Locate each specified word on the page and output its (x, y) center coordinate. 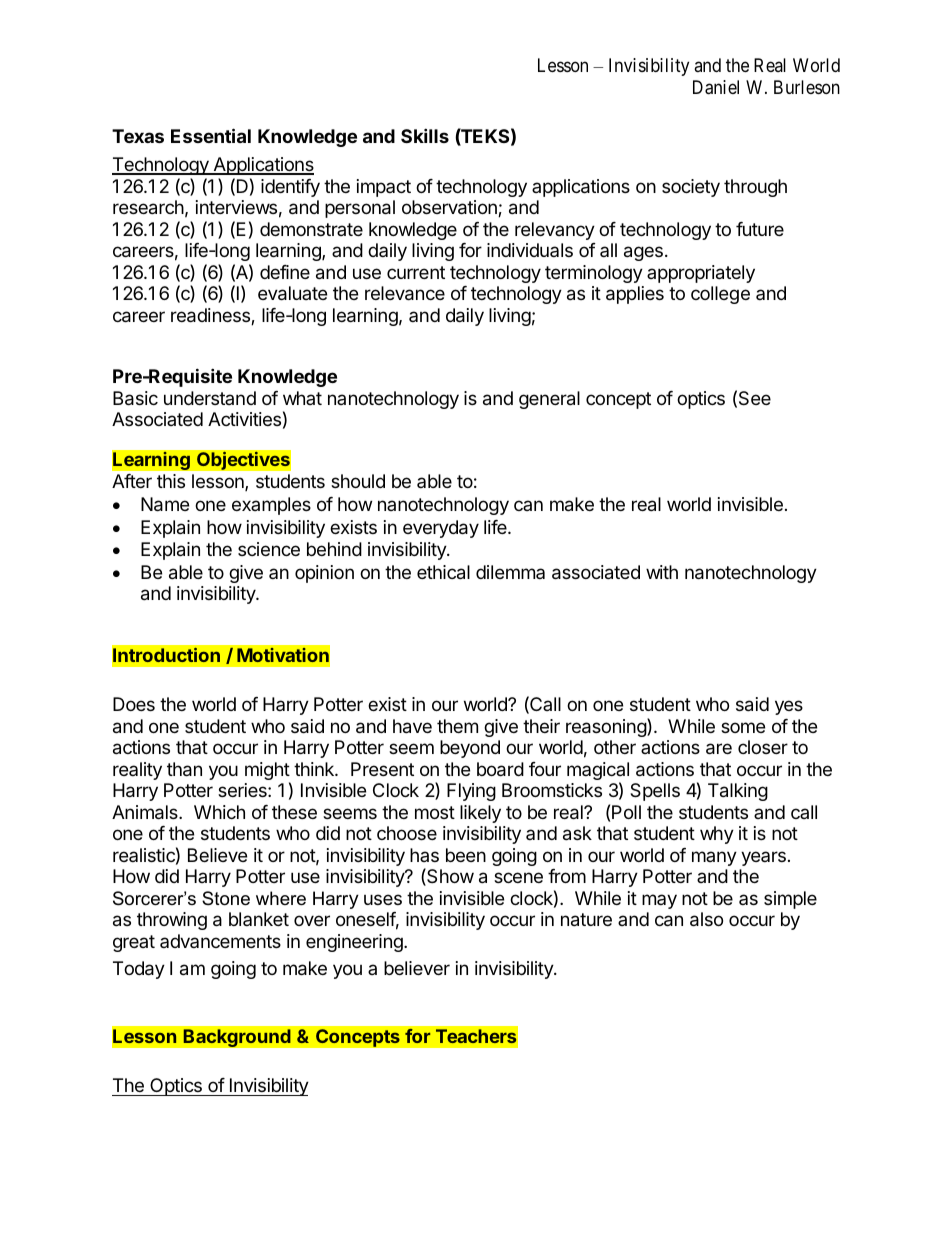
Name (165, 504)
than (184, 769)
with (662, 572)
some (743, 727)
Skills (425, 135)
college (720, 295)
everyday (441, 529)
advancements (220, 941)
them (457, 726)
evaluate (292, 293)
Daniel (716, 87)
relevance (405, 293)
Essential (211, 135)
